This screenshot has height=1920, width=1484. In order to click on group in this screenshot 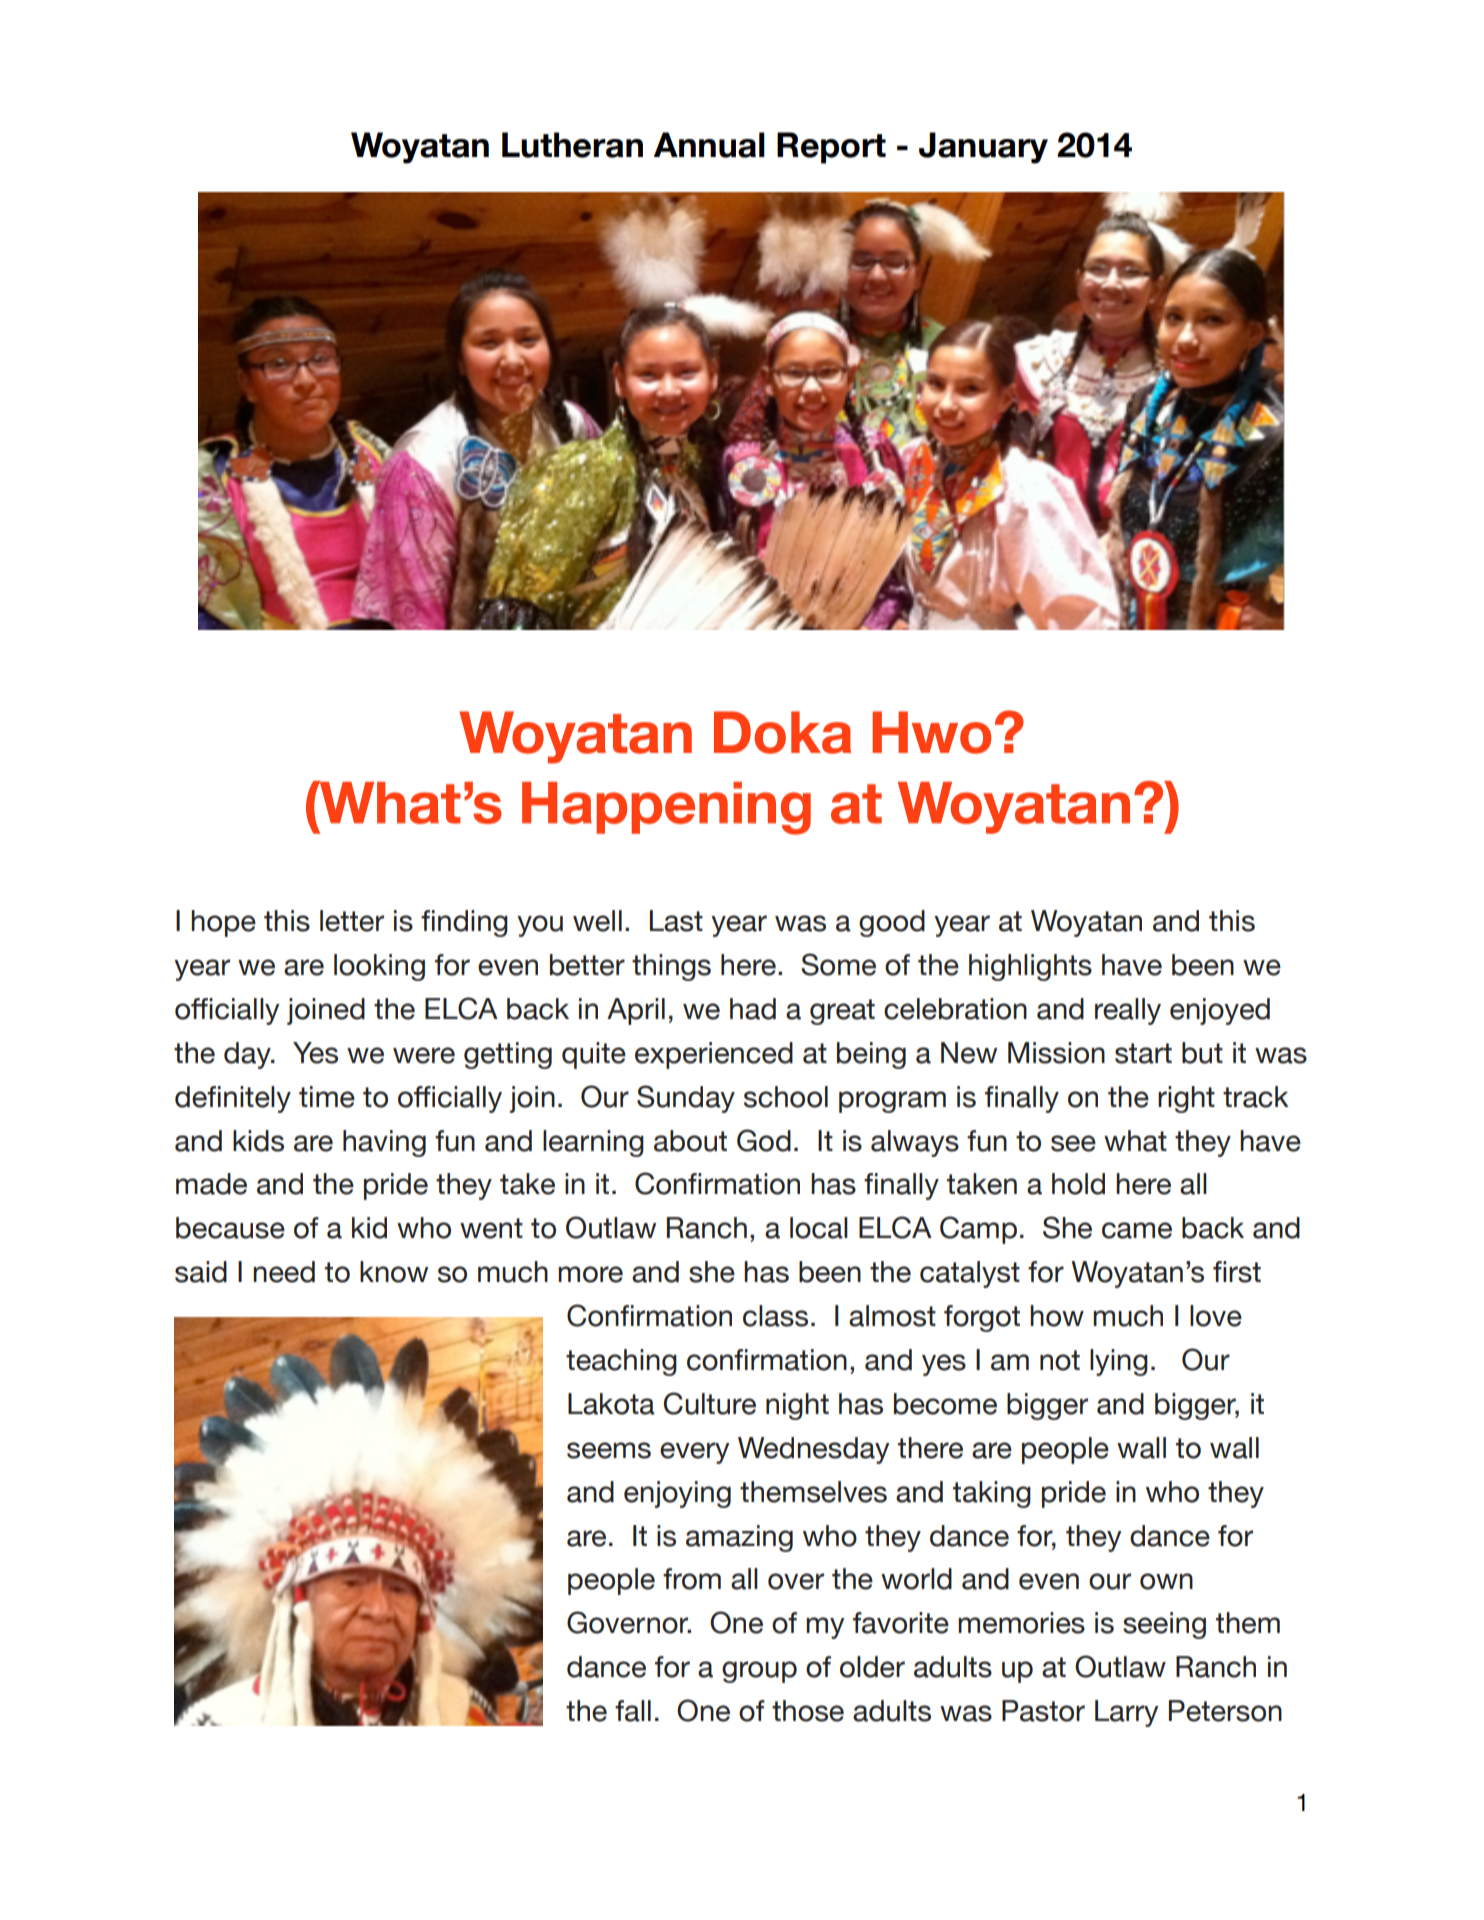, I will do `click(759, 1672)`.
